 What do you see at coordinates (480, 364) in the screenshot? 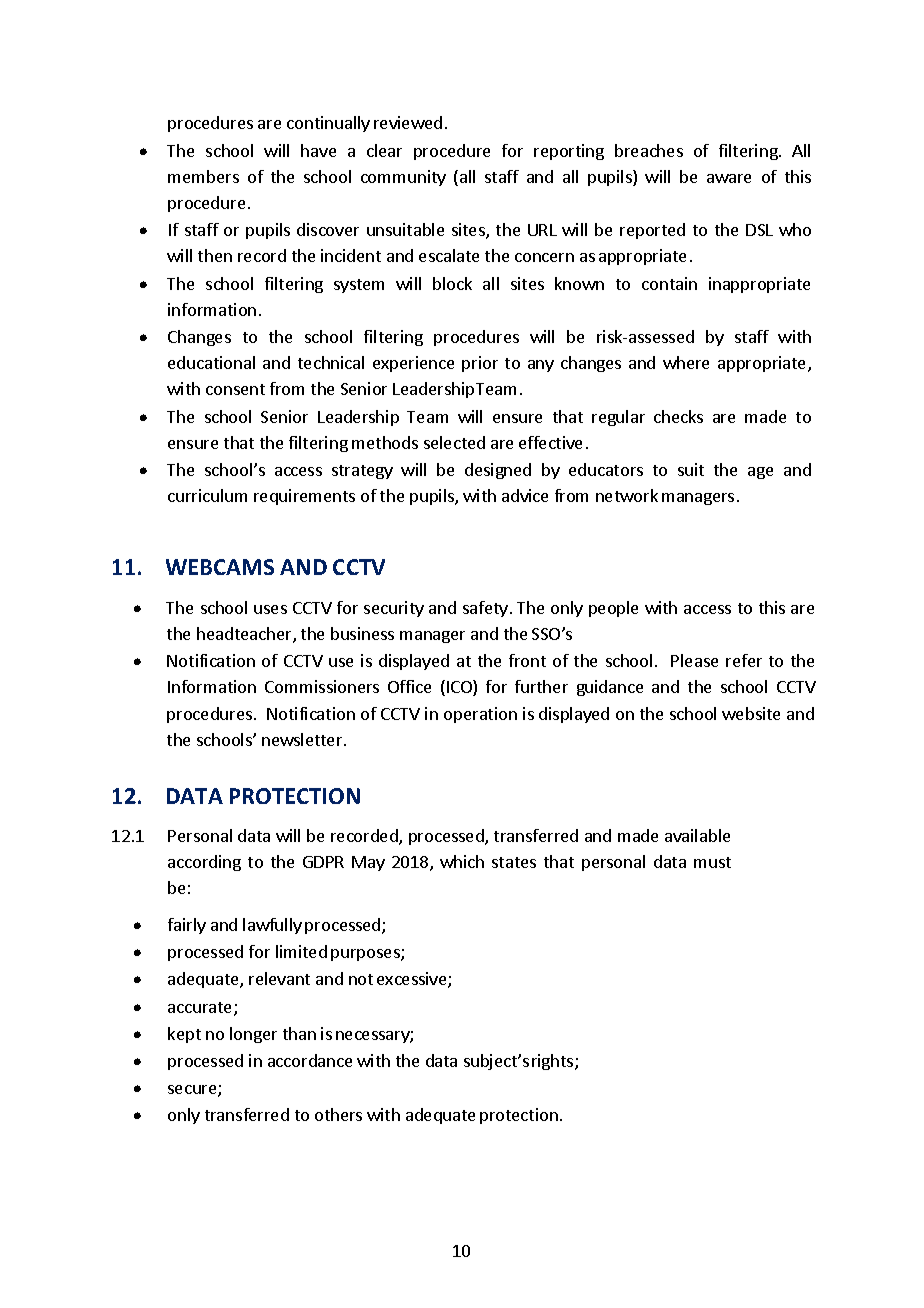
I see `prior` at bounding box center [480, 364].
